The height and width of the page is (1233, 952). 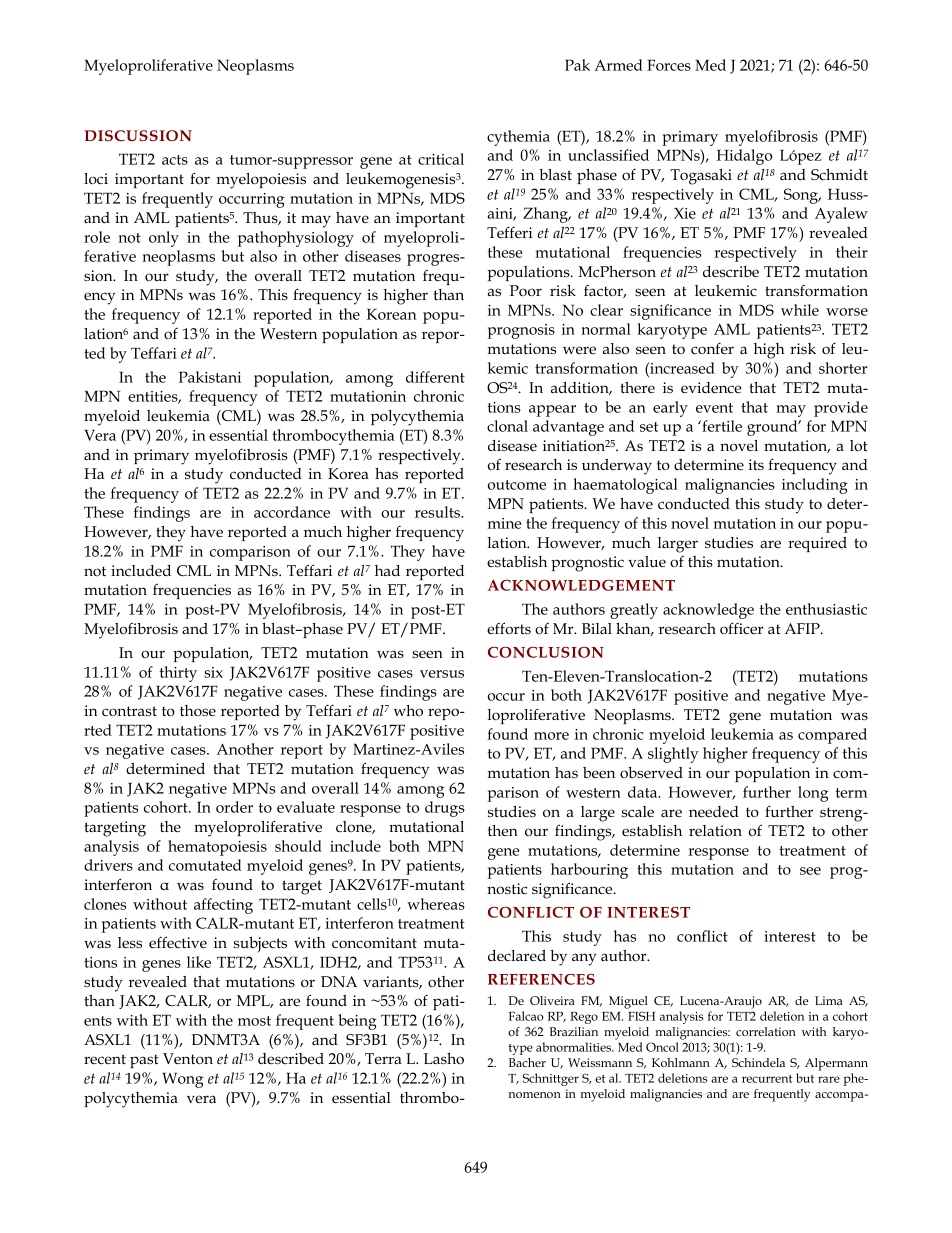 I want to click on those, so click(x=198, y=710).
